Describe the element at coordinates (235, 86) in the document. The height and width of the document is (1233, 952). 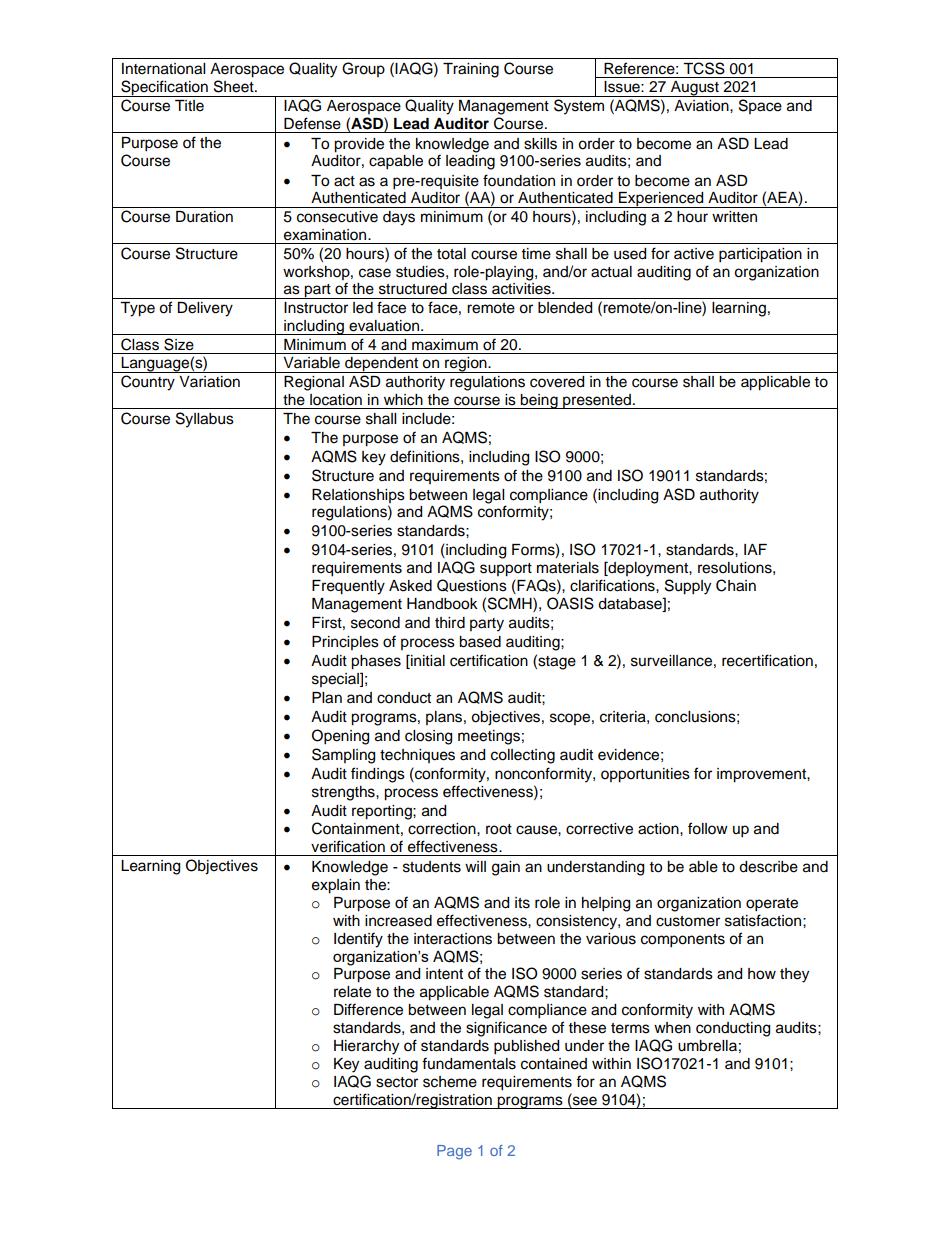
I see `Sheet` at that location.
